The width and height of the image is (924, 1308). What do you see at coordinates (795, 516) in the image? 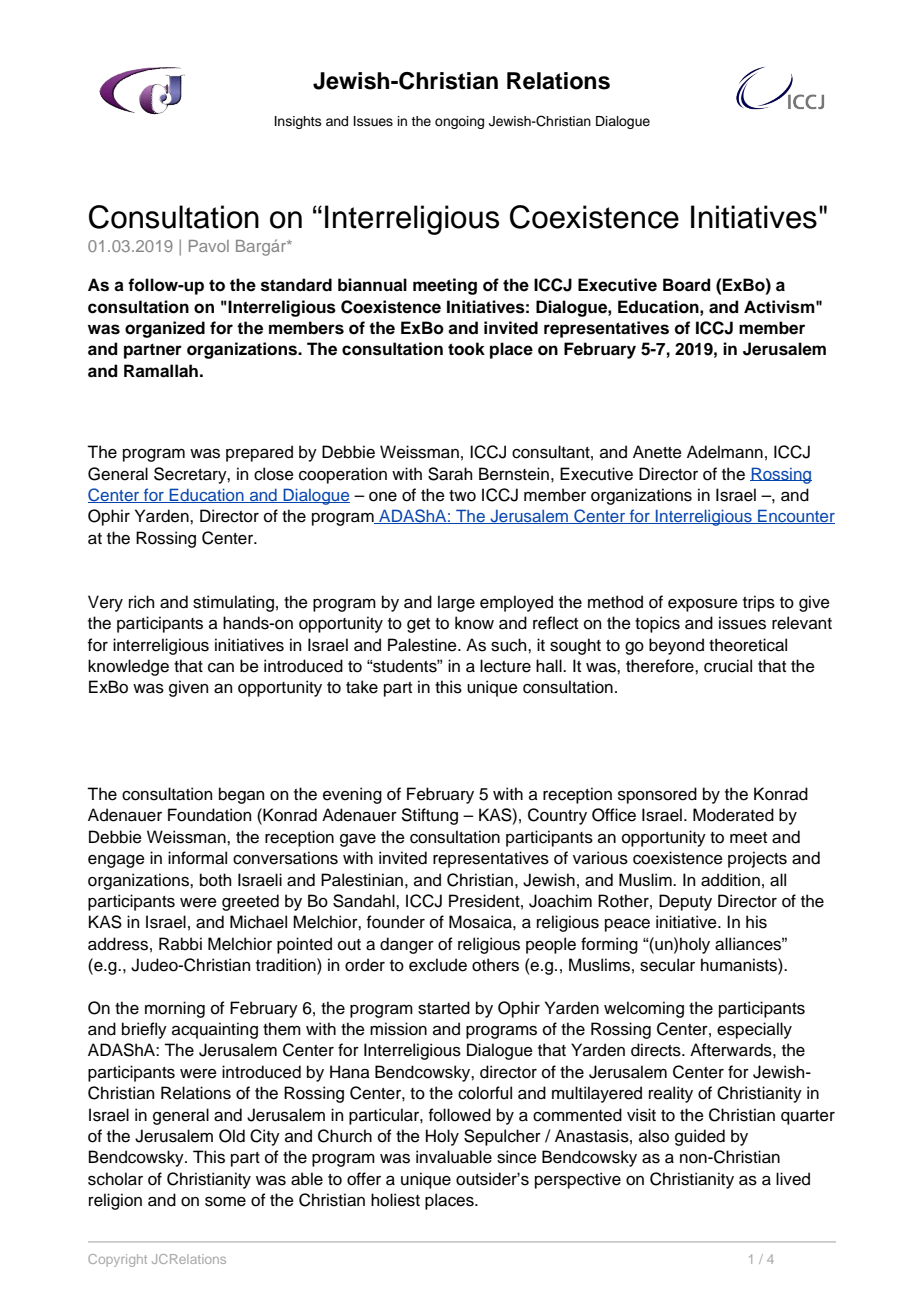
I see `Encounter` at bounding box center [795, 516].
